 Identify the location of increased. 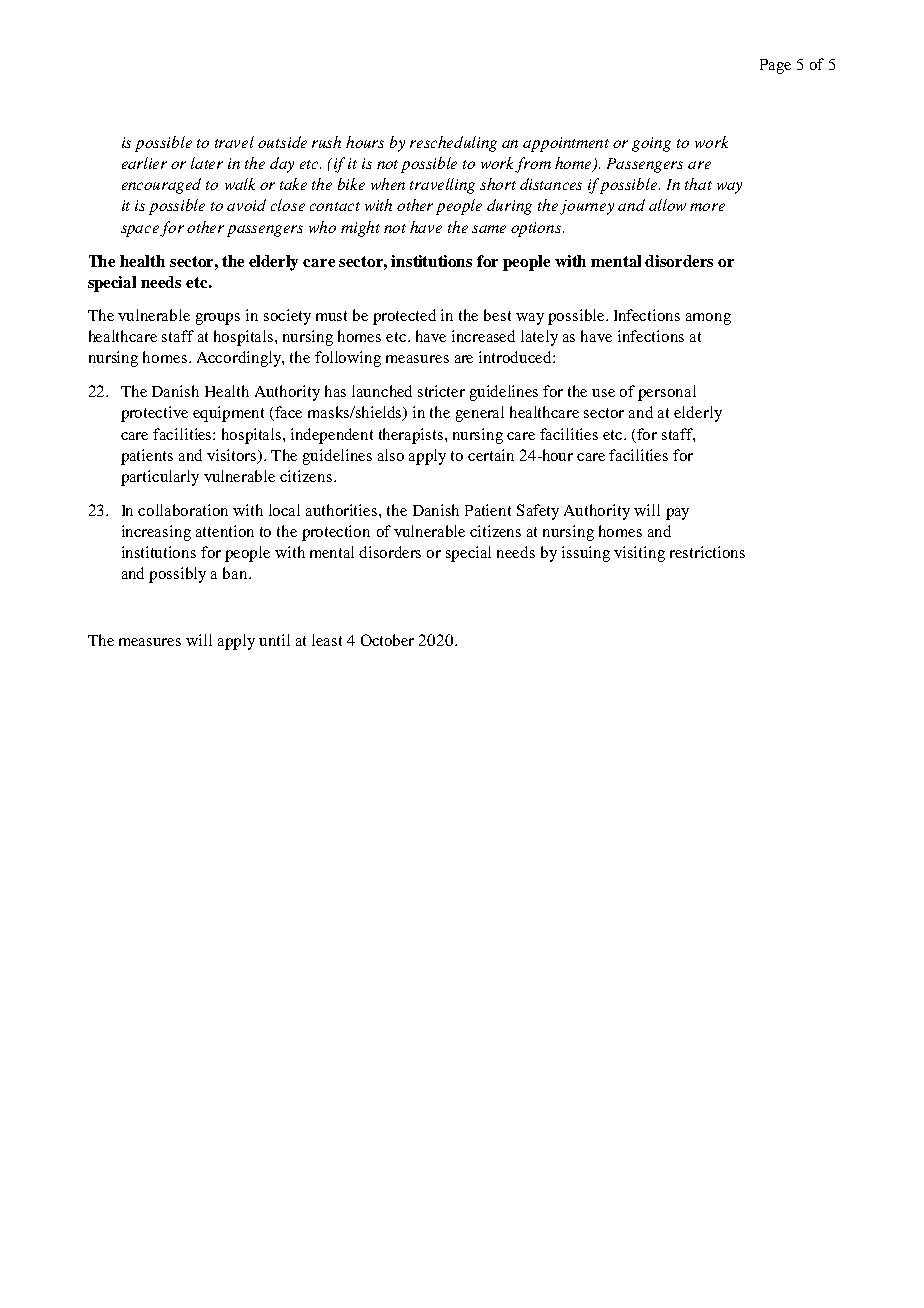
(483, 336).
